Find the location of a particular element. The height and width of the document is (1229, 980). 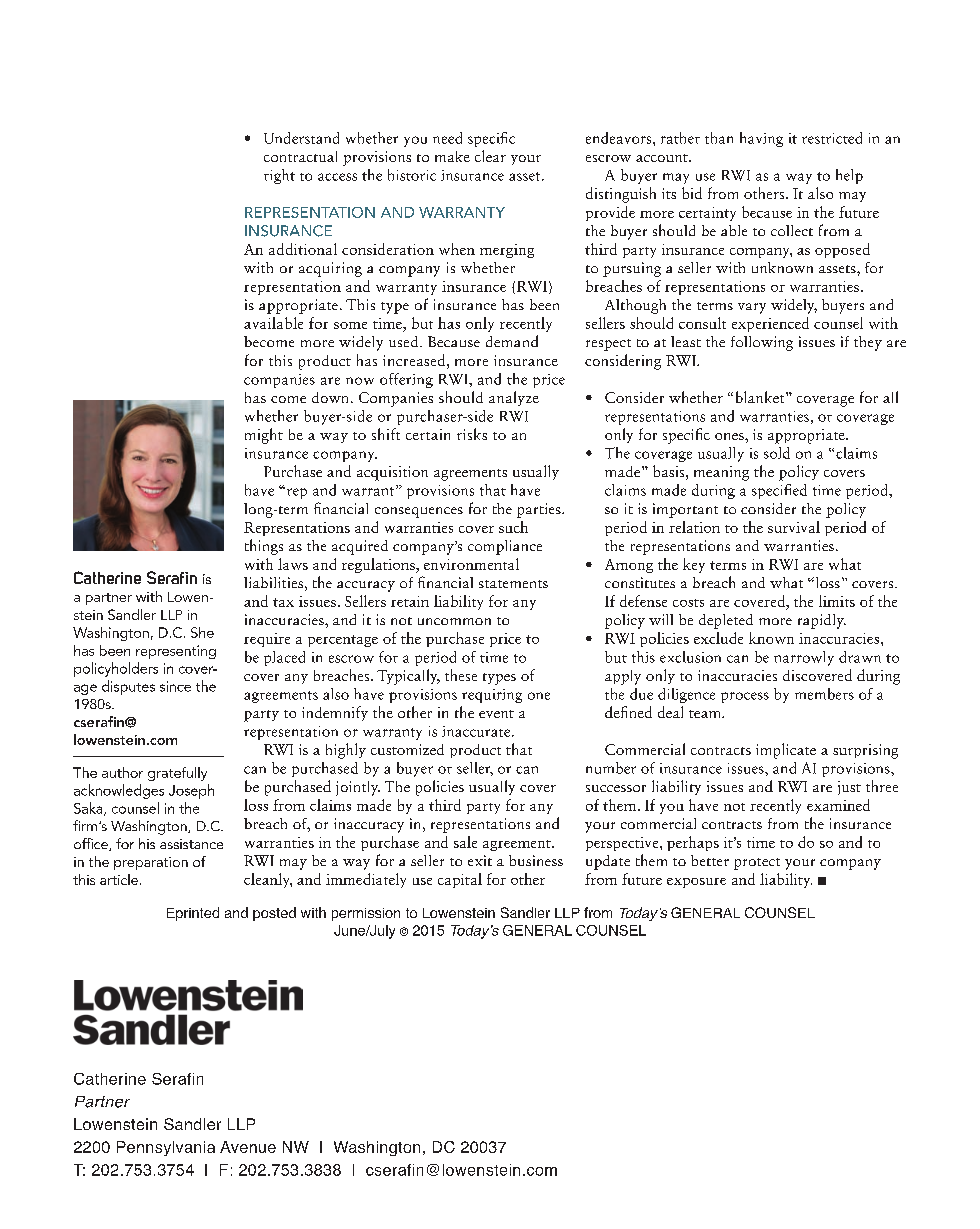

having is located at coordinates (761, 139).
